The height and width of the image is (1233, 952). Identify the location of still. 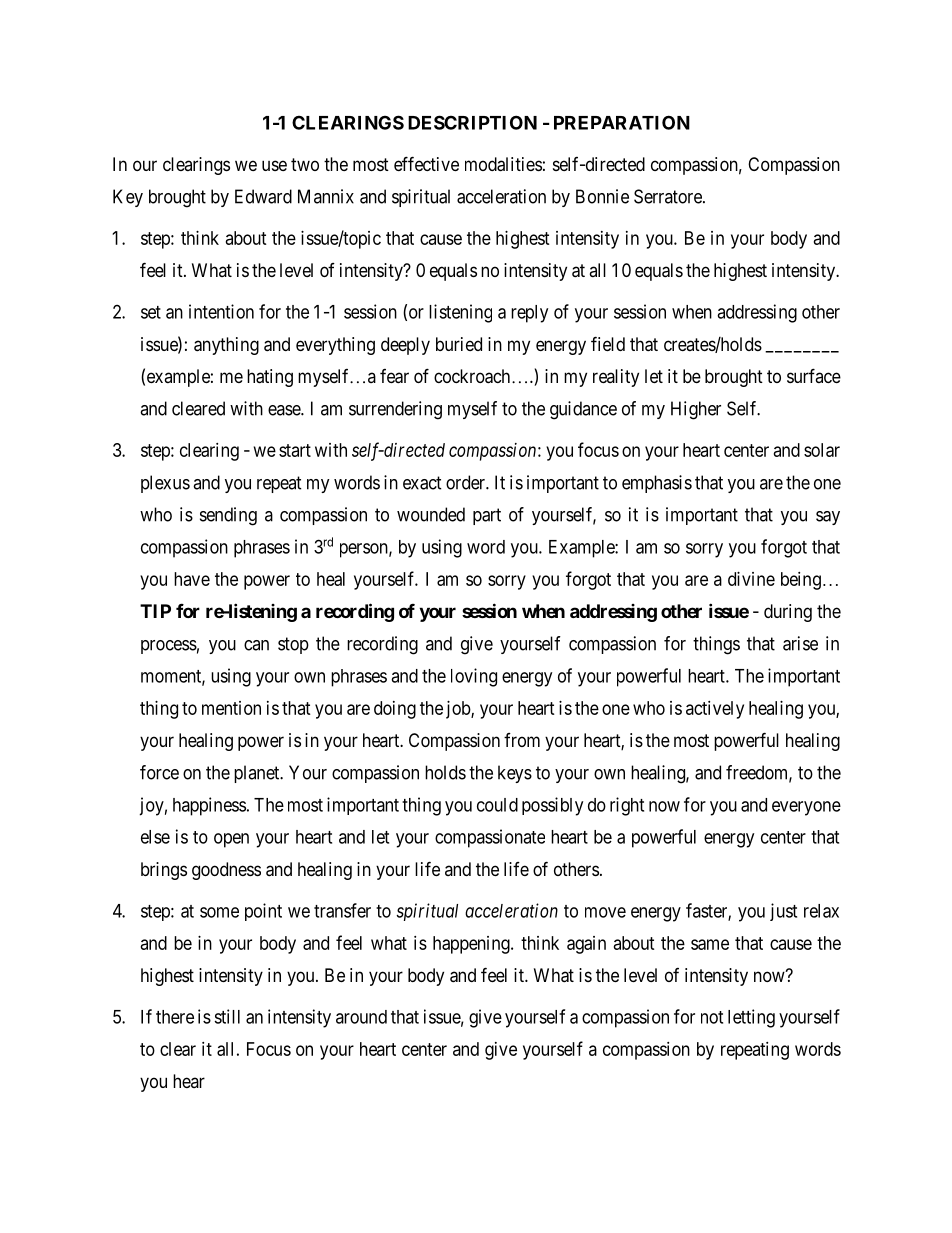
(227, 1016).
